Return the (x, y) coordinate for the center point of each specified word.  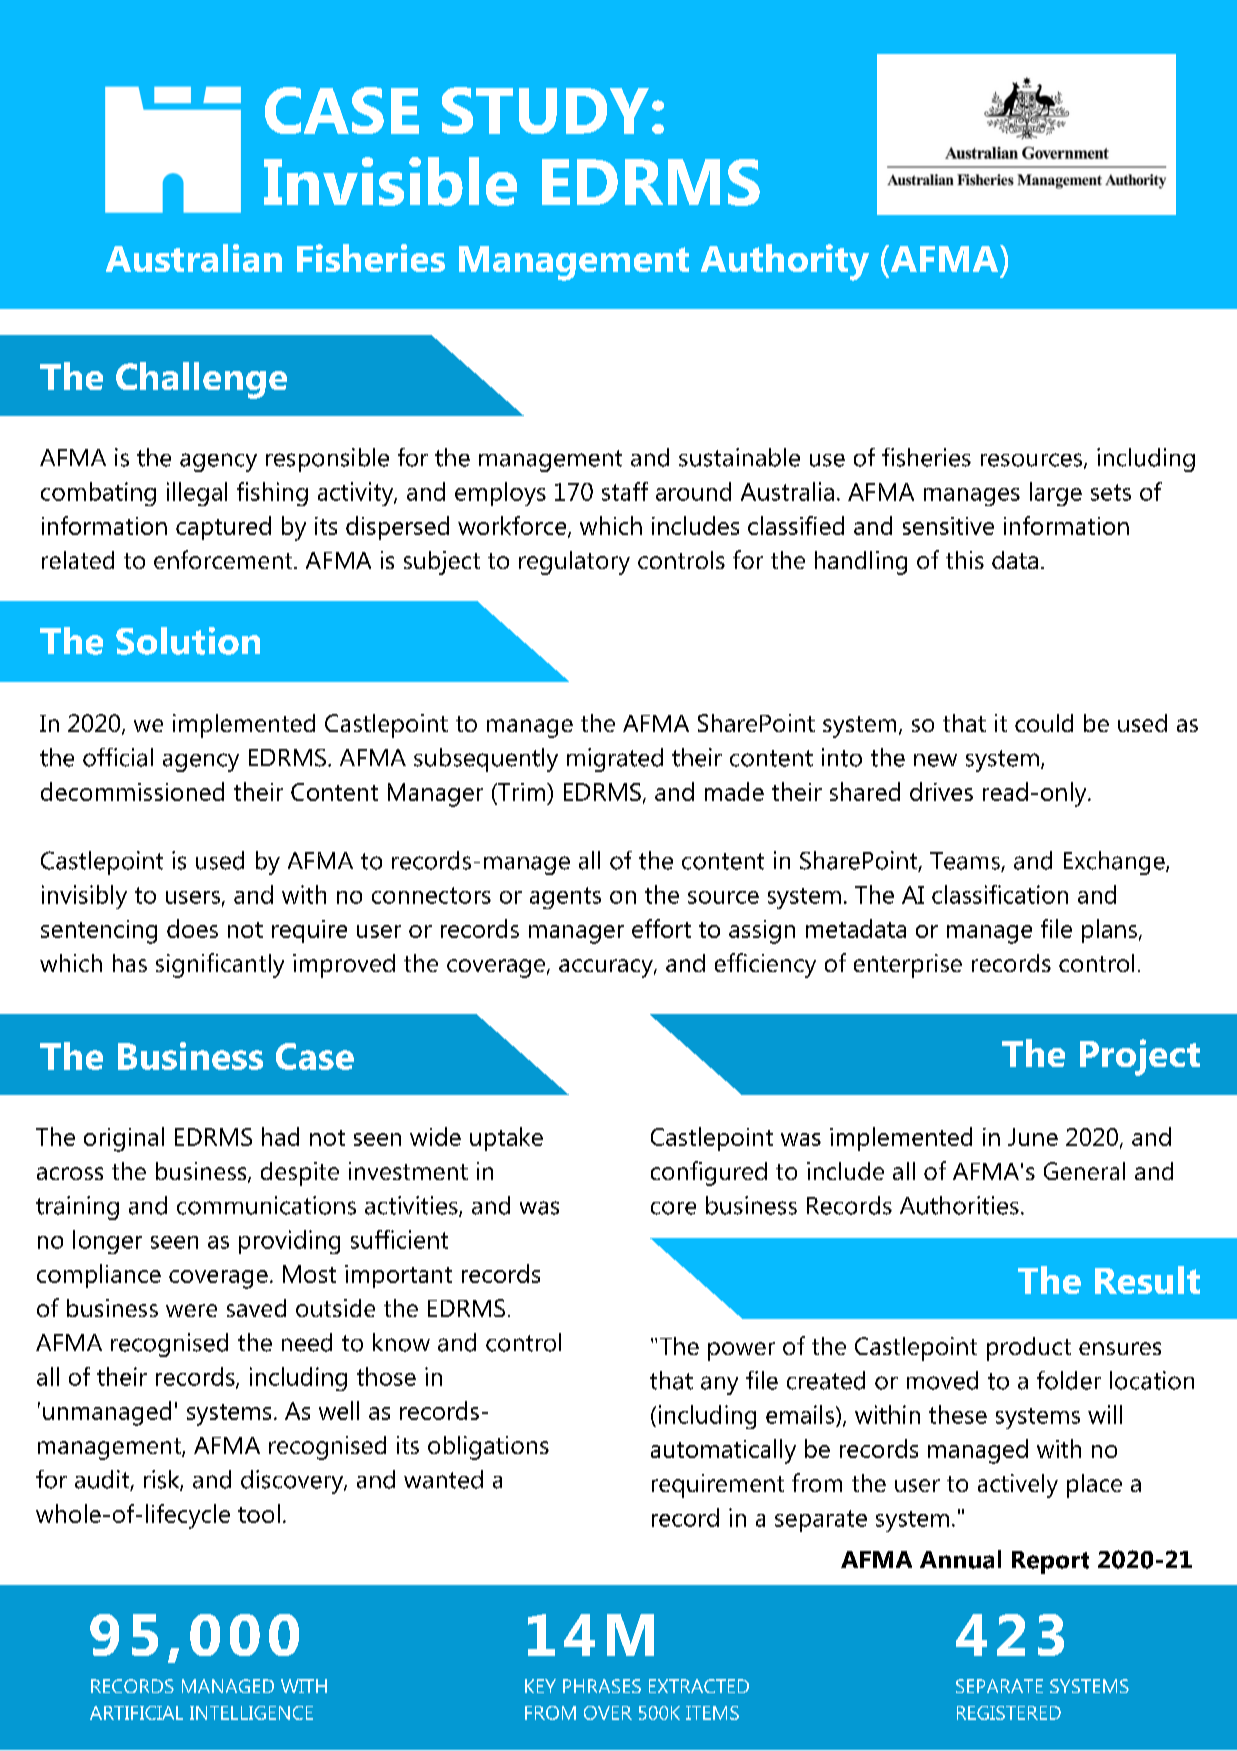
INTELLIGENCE (251, 1713)
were (191, 1310)
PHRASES (602, 1686)
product (1029, 1349)
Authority (785, 262)
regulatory (574, 563)
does (192, 928)
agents (565, 898)
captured (223, 528)
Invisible (390, 181)
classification (1000, 894)
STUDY (545, 110)
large (1056, 494)
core (673, 1208)
